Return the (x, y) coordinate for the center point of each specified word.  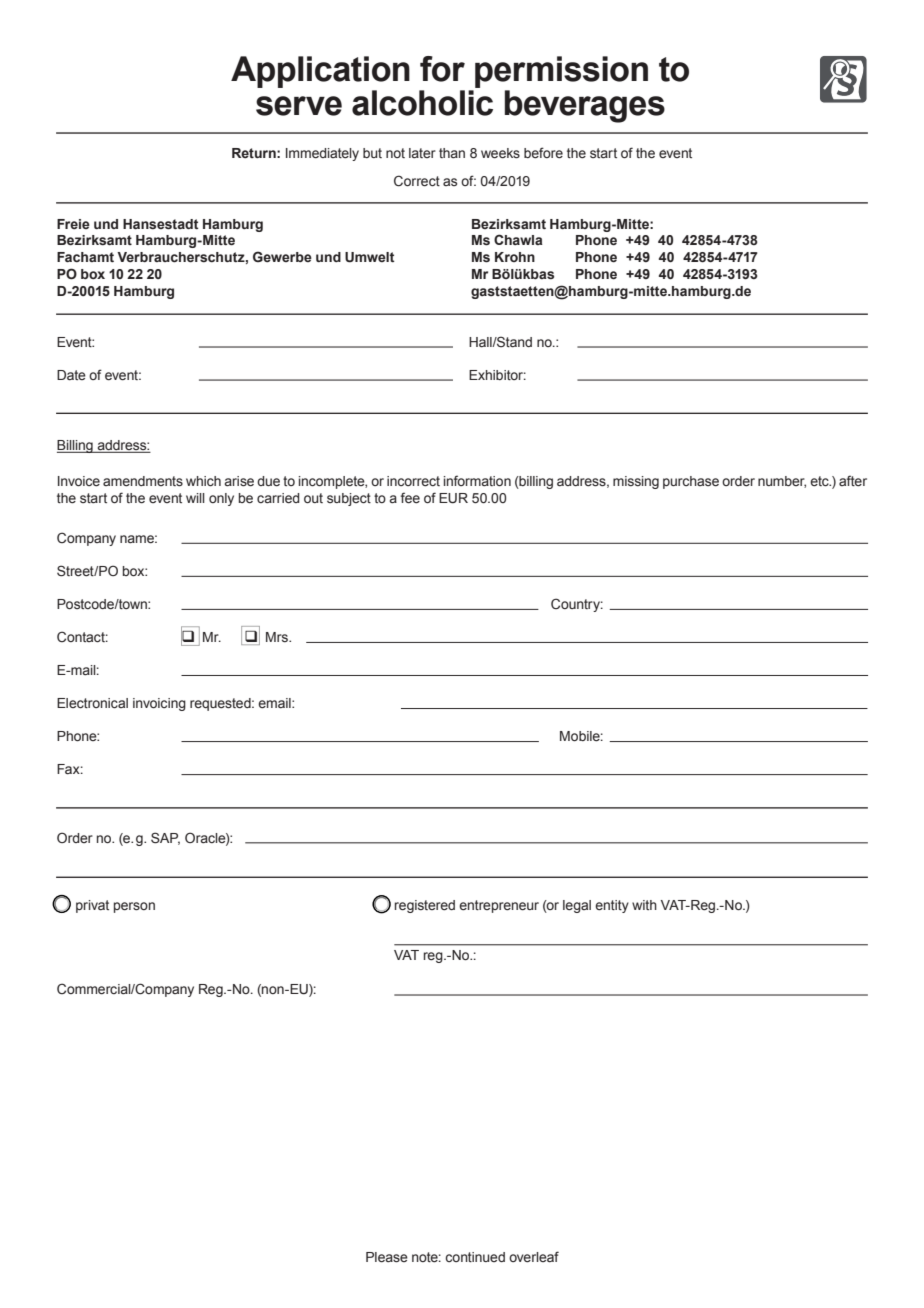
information (477, 480)
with (644, 905)
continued (475, 1257)
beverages (585, 106)
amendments (143, 481)
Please (387, 1257)
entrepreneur (499, 906)
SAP (165, 838)
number (782, 482)
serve (299, 106)
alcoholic (422, 103)
